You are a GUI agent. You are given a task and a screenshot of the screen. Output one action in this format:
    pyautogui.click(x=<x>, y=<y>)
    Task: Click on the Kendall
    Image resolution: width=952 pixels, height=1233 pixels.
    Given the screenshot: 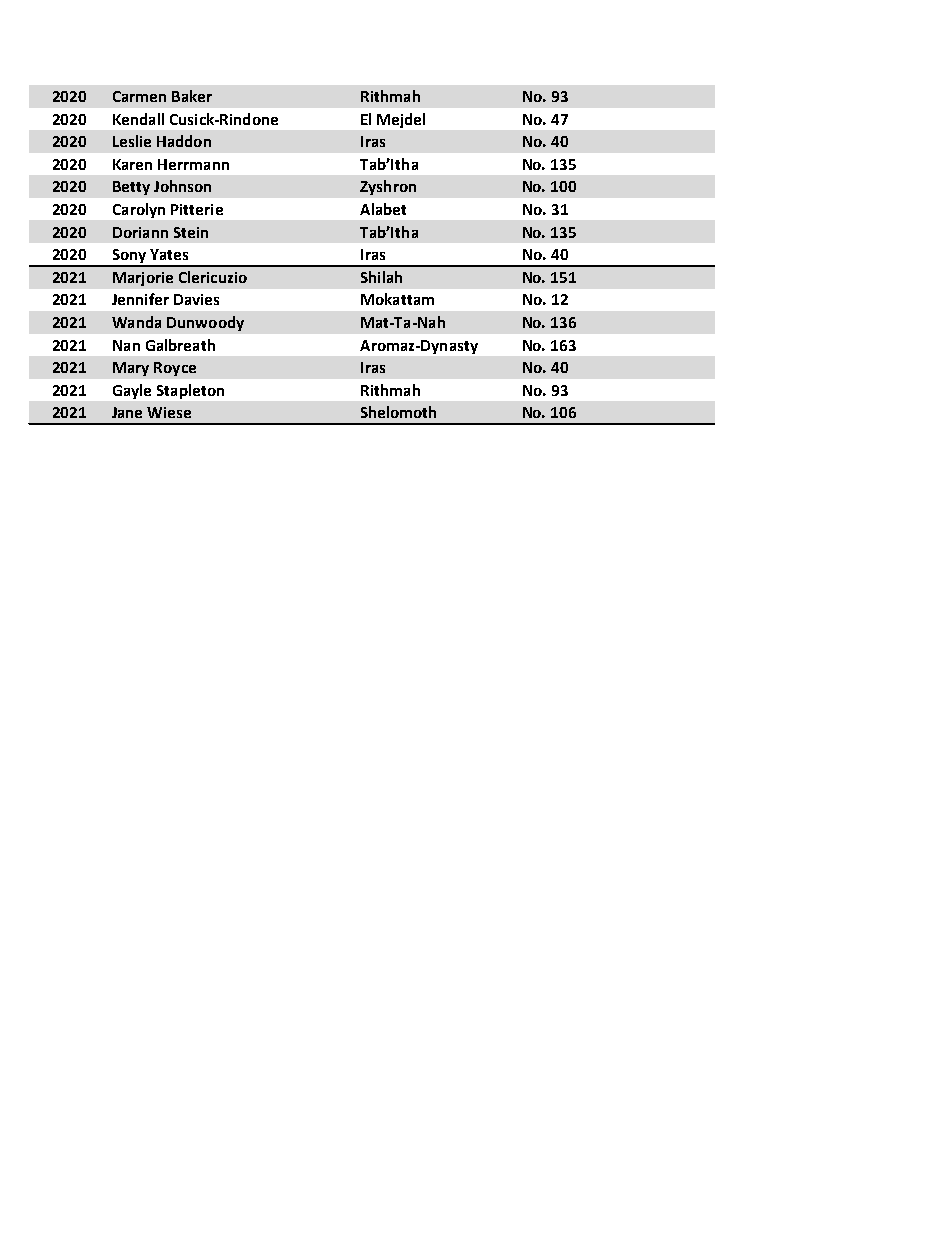 What is the action you would take?
    pyautogui.click(x=138, y=119)
